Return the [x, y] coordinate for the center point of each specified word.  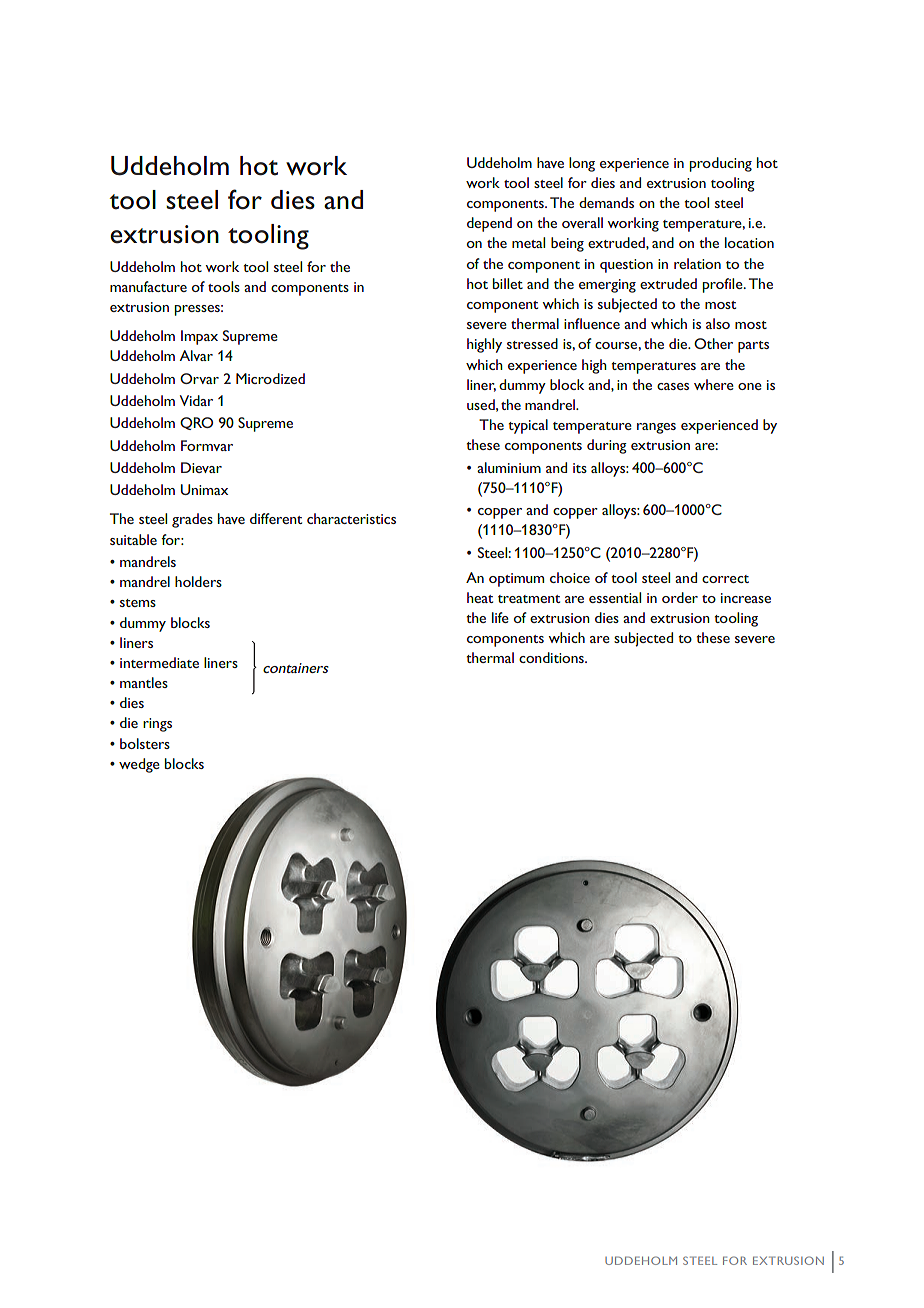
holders [198, 581]
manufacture [148, 286]
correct [725, 579]
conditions [552, 657]
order [680, 597]
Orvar [199, 378]
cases [673, 386]
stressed [532, 343]
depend [489, 224]
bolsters [145, 743]
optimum [516, 580]
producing [721, 164]
